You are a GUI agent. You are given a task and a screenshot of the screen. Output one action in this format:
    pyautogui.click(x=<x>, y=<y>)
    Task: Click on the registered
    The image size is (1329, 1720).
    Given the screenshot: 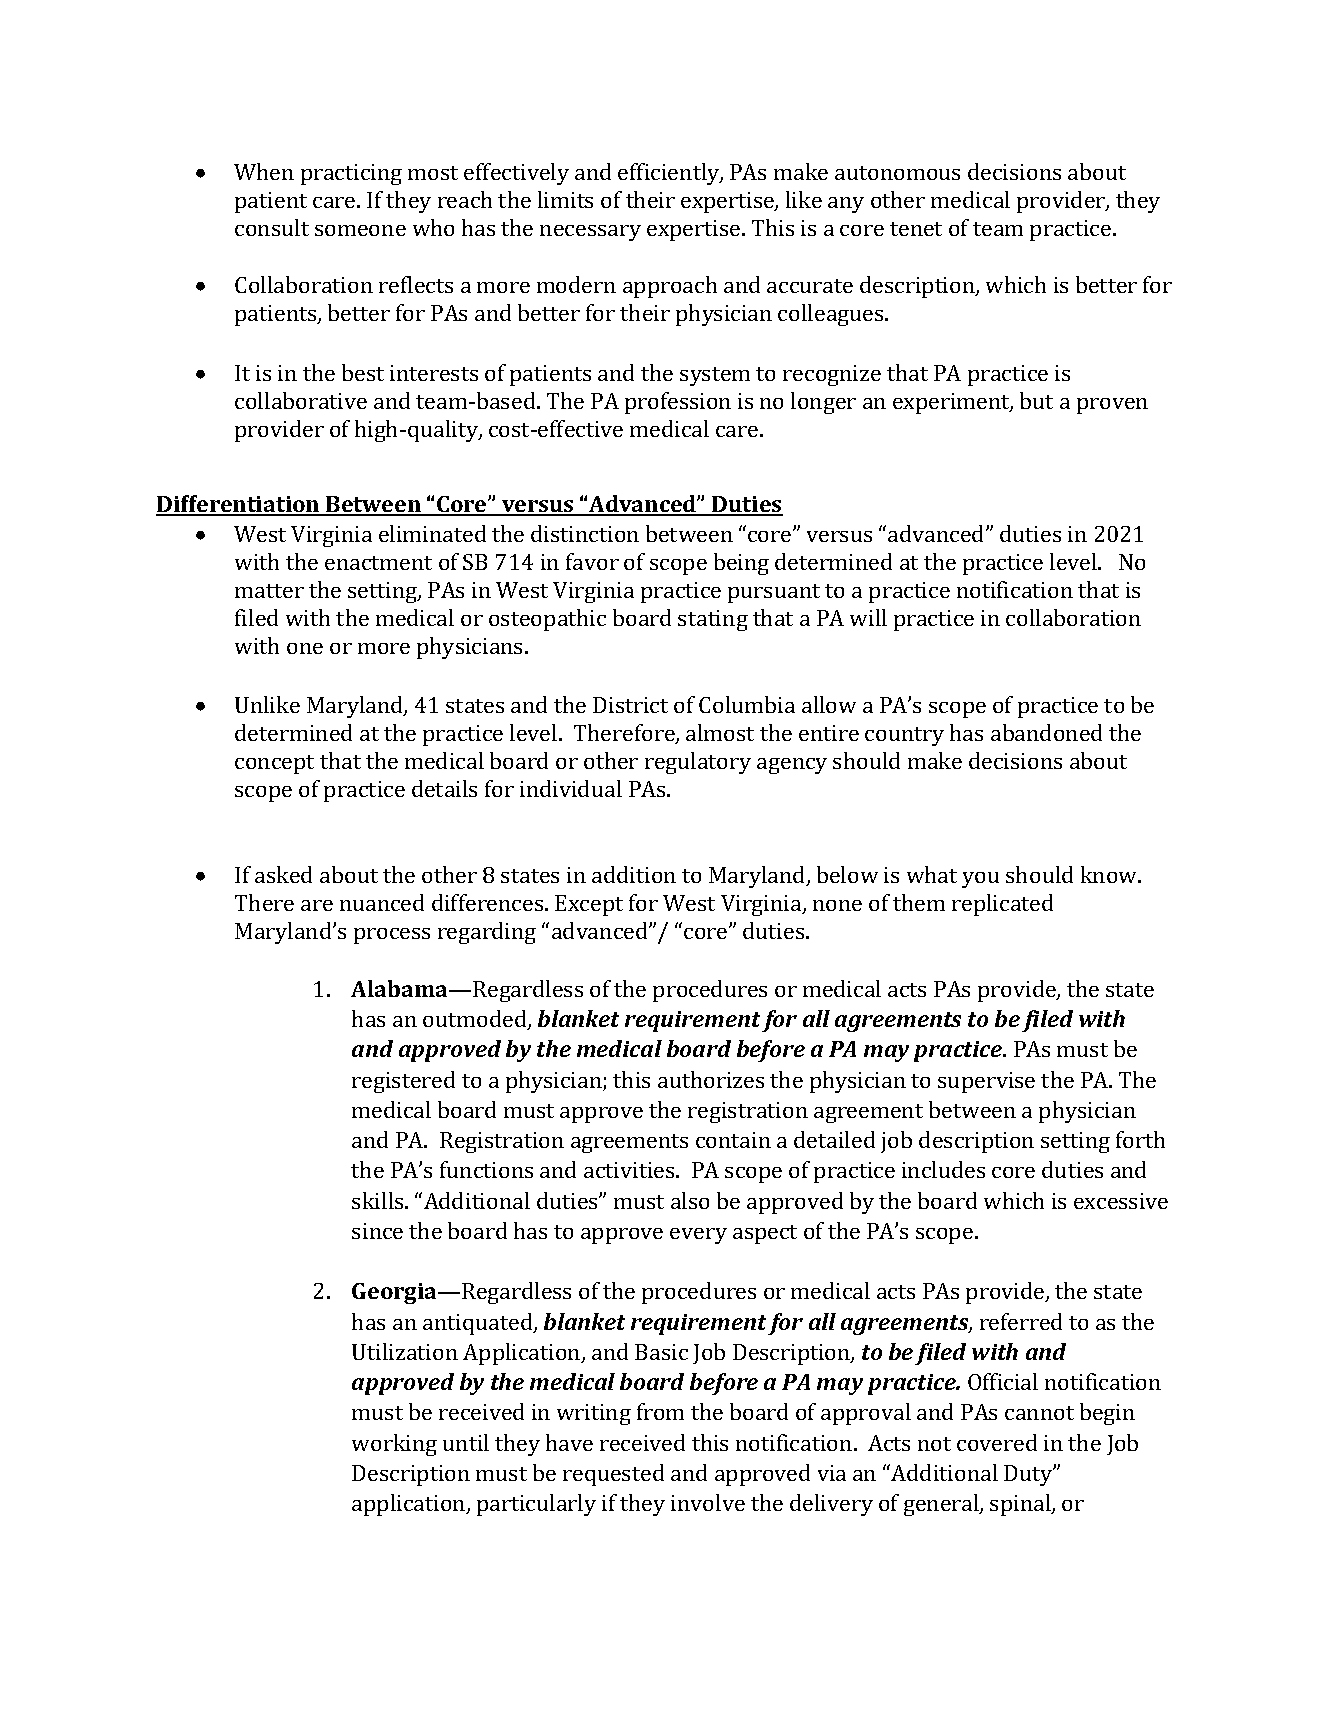 What is the action you would take?
    pyautogui.click(x=403, y=1082)
